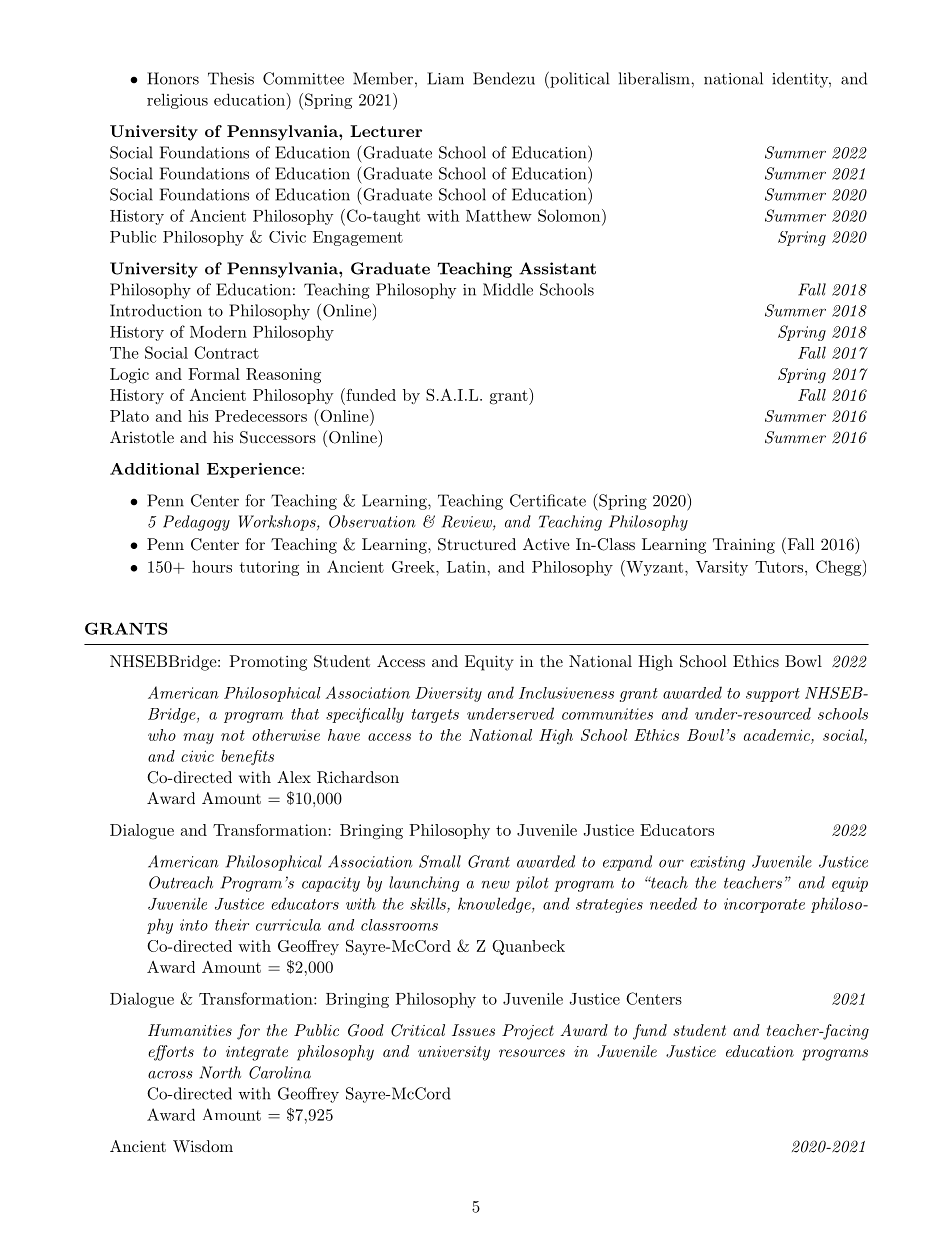 This screenshot has height=1233, width=952. What do you see at coordinates (177, 101) in the screenshot?
I see `religious` at bounding box center [177, 101].
